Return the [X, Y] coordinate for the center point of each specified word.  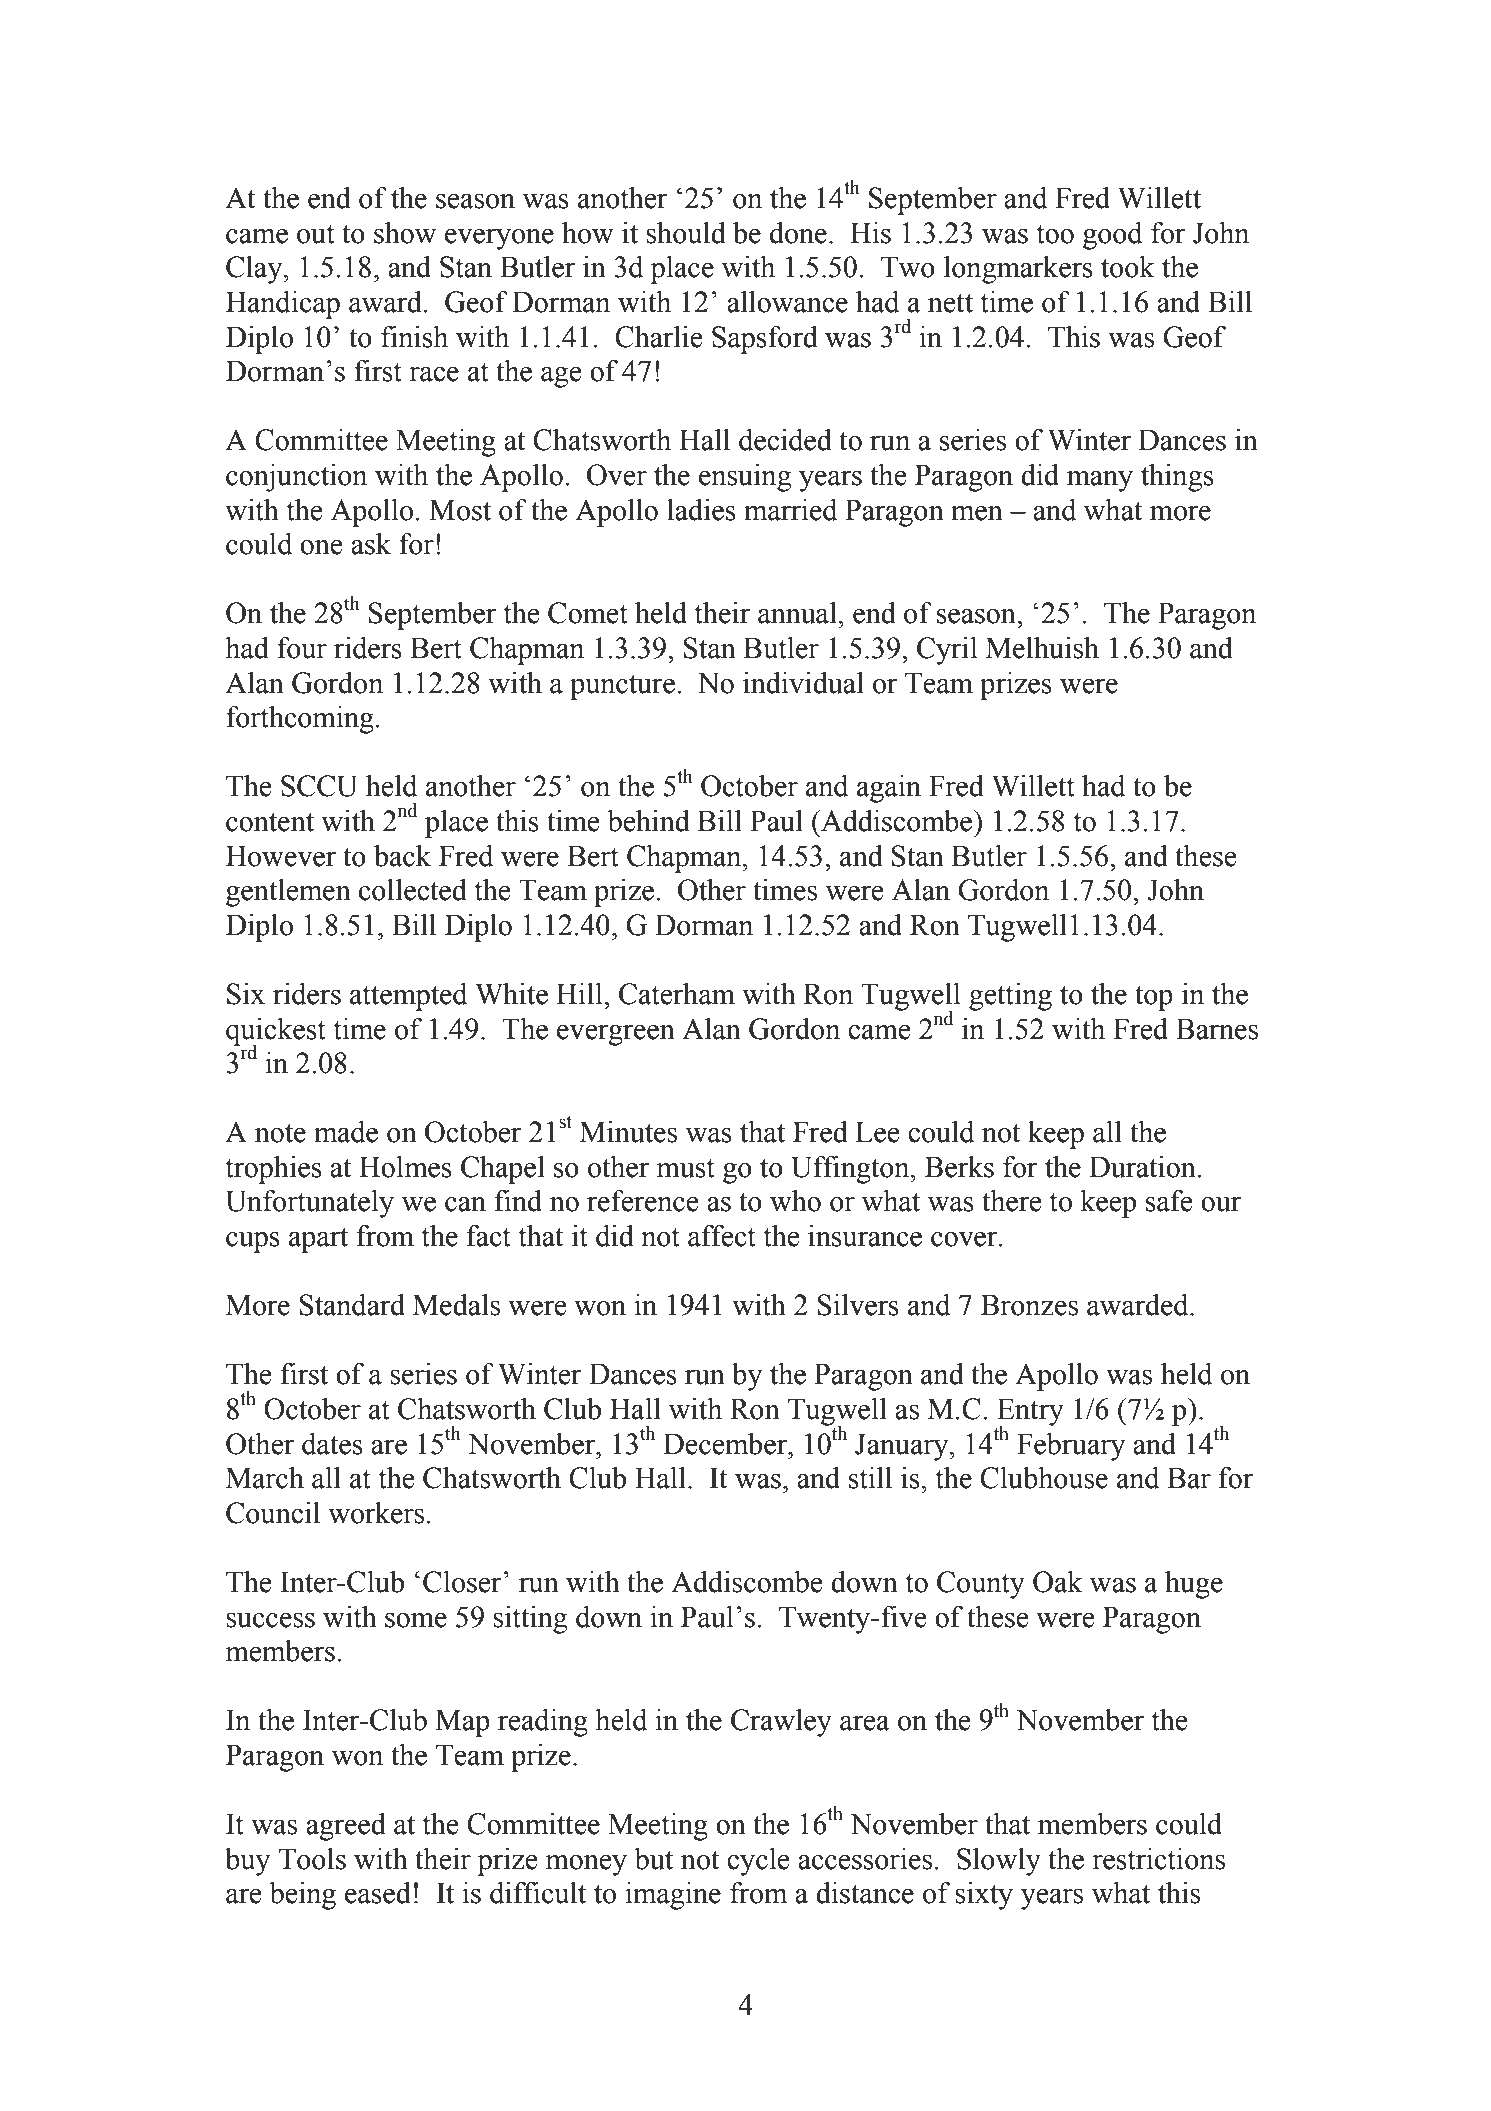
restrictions [1158, 1859]
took [1128, 267]
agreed [346, 1827]
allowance [787, 302]
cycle [758, 1862]
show [405, 233]
